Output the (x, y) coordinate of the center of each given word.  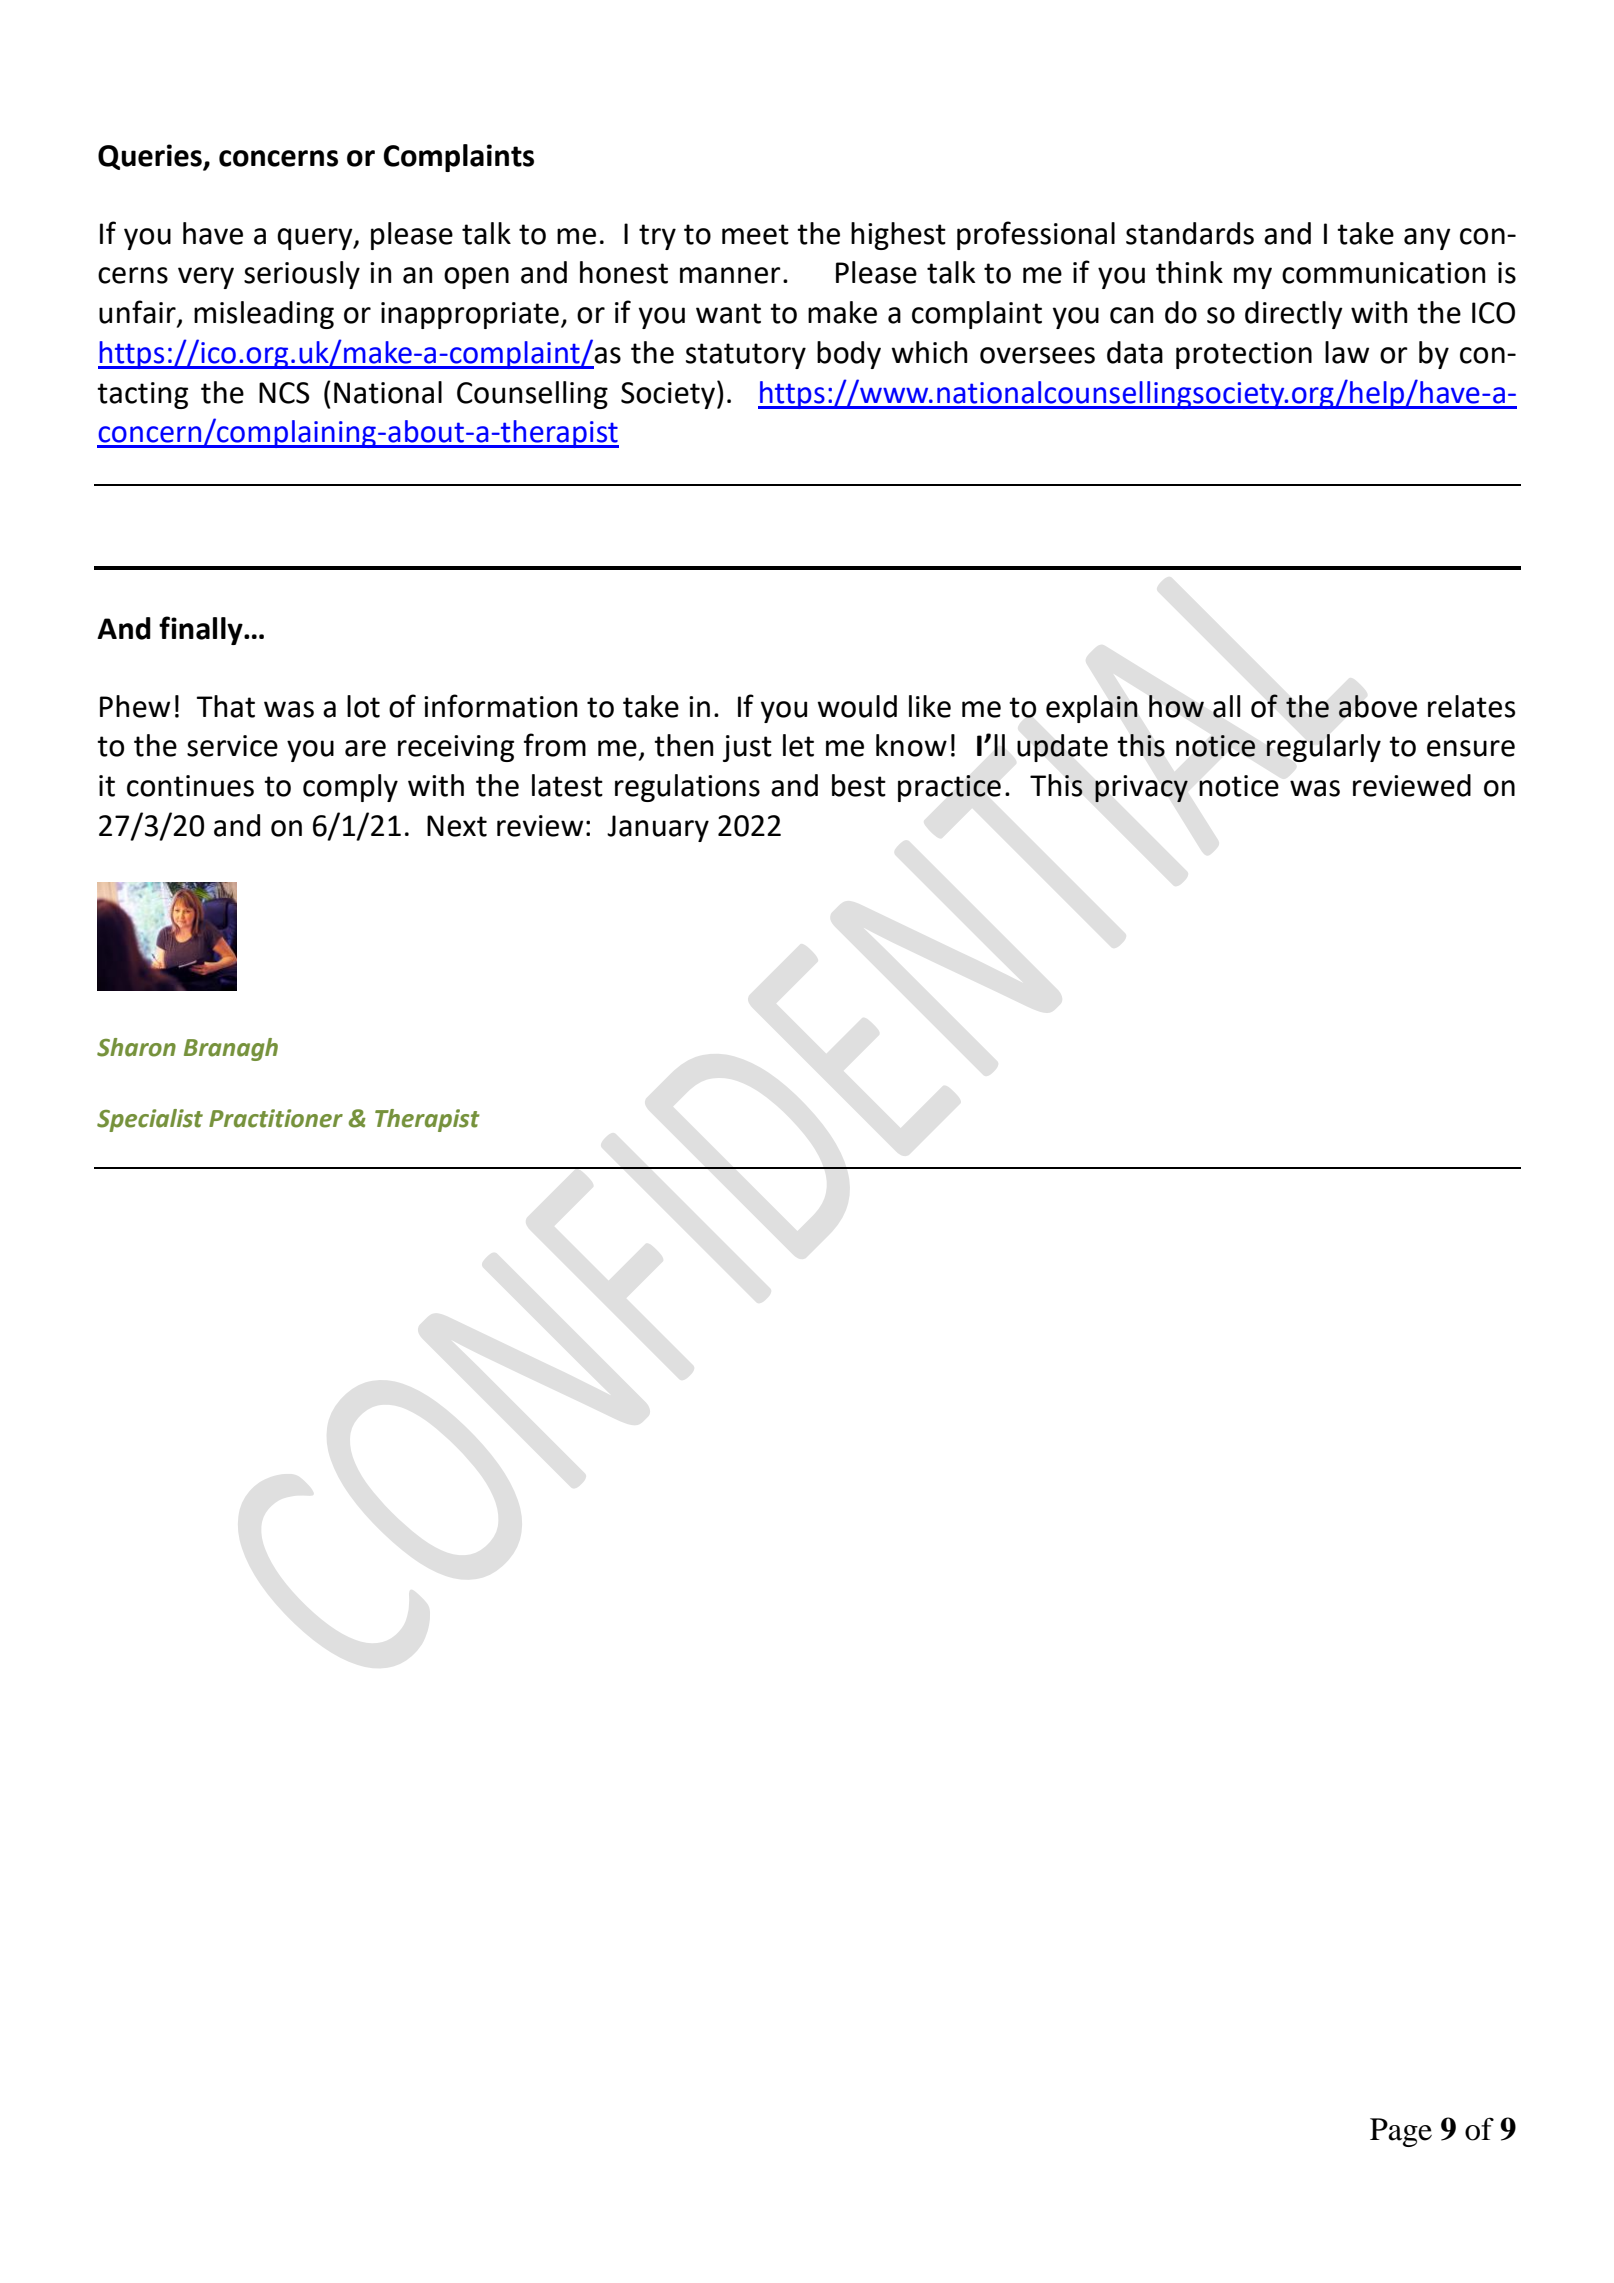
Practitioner (276, 1118)
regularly (1323, 748)
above (1377, 706)
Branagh (231, 1049)
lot (363, 706)
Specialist (150, 1120)
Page (1401, 2132)
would (857, 706)
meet (755, 234)
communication (1384, 273)
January (658, 828)
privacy (1141, 789)
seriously (302, 275)
